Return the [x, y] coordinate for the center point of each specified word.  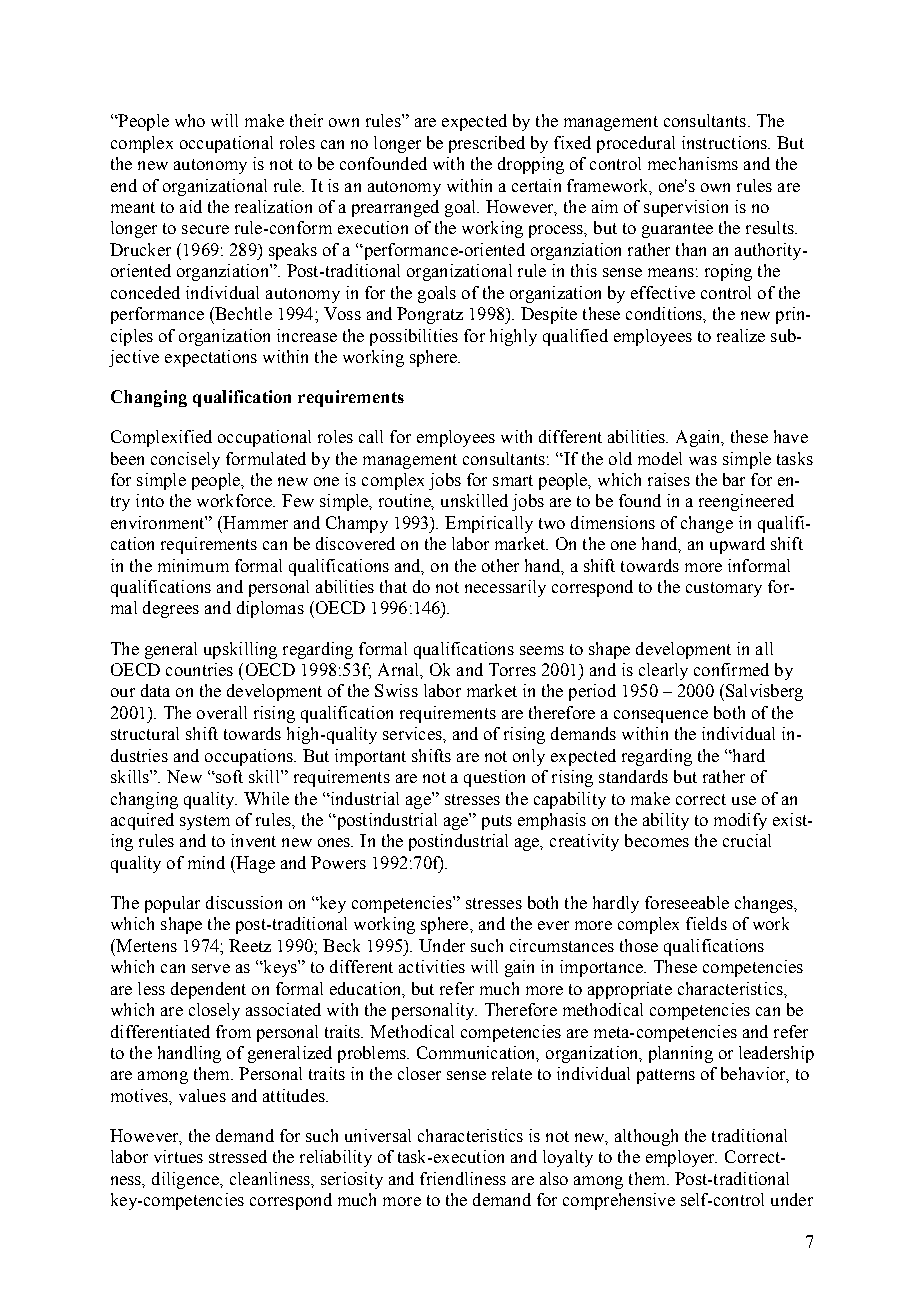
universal [378, 1135]
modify [740, 821]
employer [681, 1158]
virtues [178, 1156]
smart [513, 480]
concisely [185, 460]
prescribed [487, 144]
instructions [725, 142]
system [205, 822]
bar [734, 479]
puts [497, 822]
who [190, 120]
